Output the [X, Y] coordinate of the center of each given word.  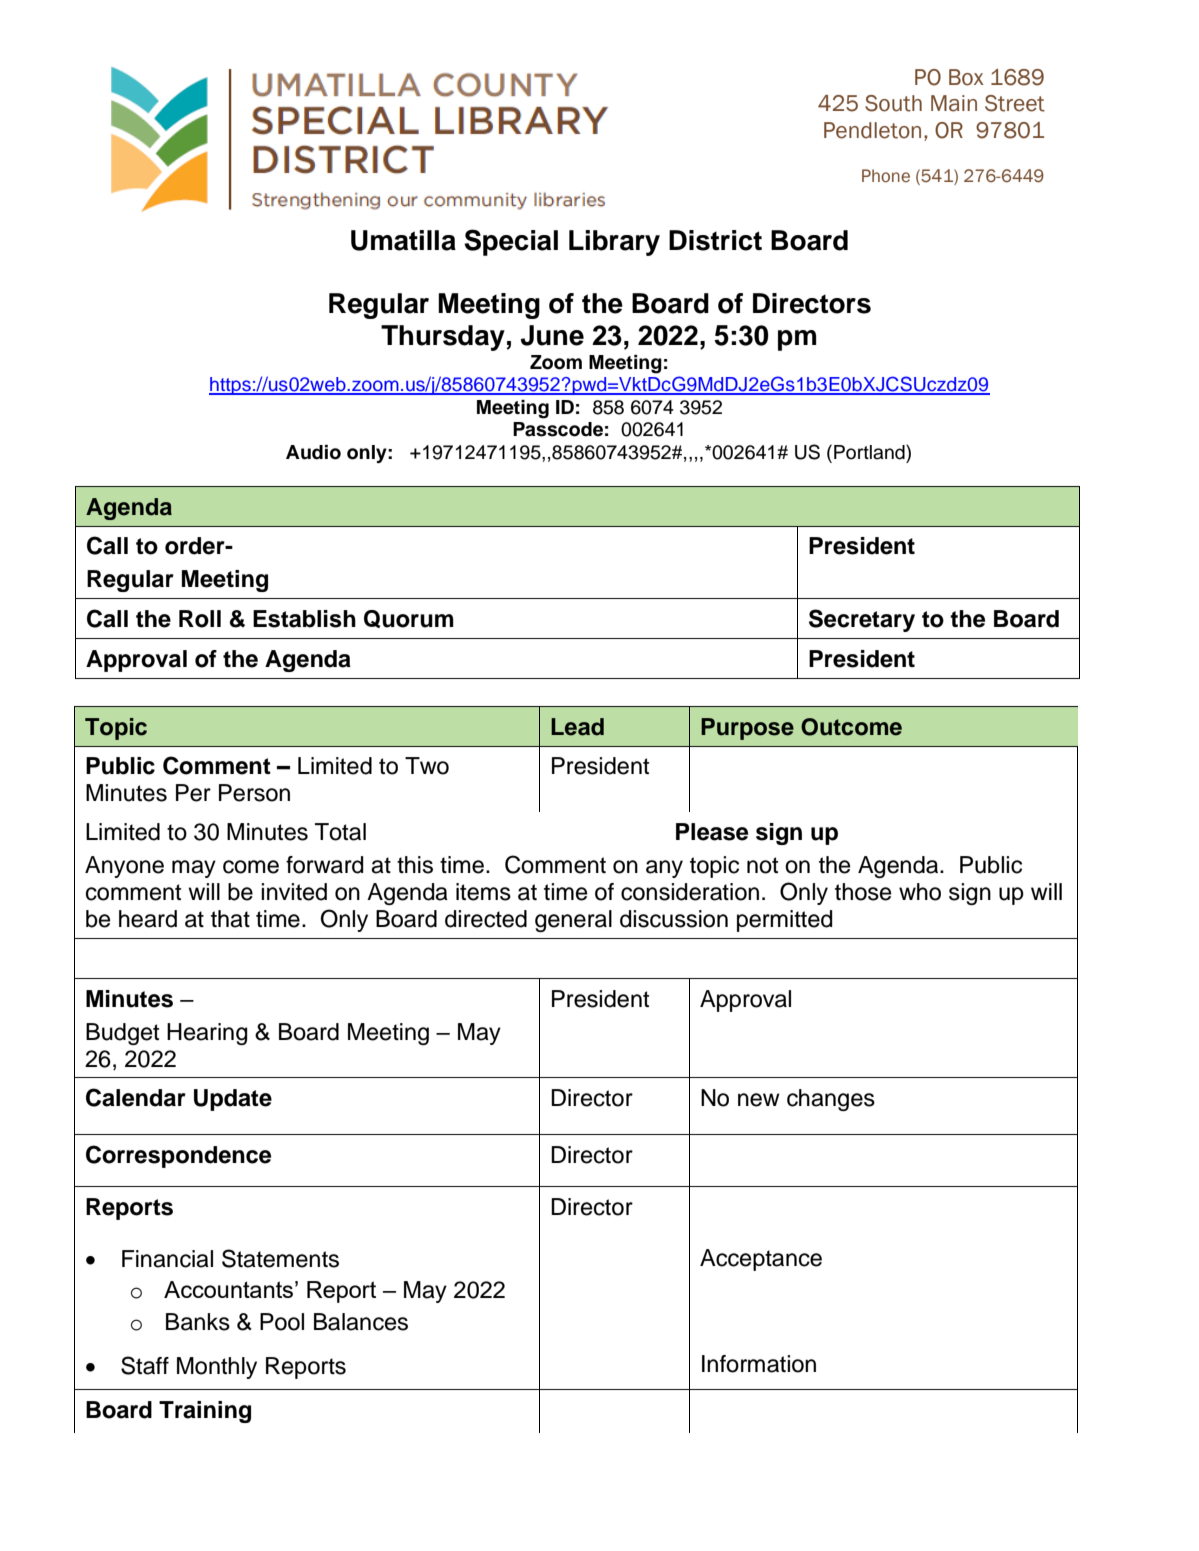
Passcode [558, 429]
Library [614, 243]
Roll [200, 619]
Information [759, 1364]
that [230, 919]
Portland [870, 452]
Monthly [217, 1368]
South [893, 103]
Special [511, 242]
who [920, 892]
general [573, 921]
